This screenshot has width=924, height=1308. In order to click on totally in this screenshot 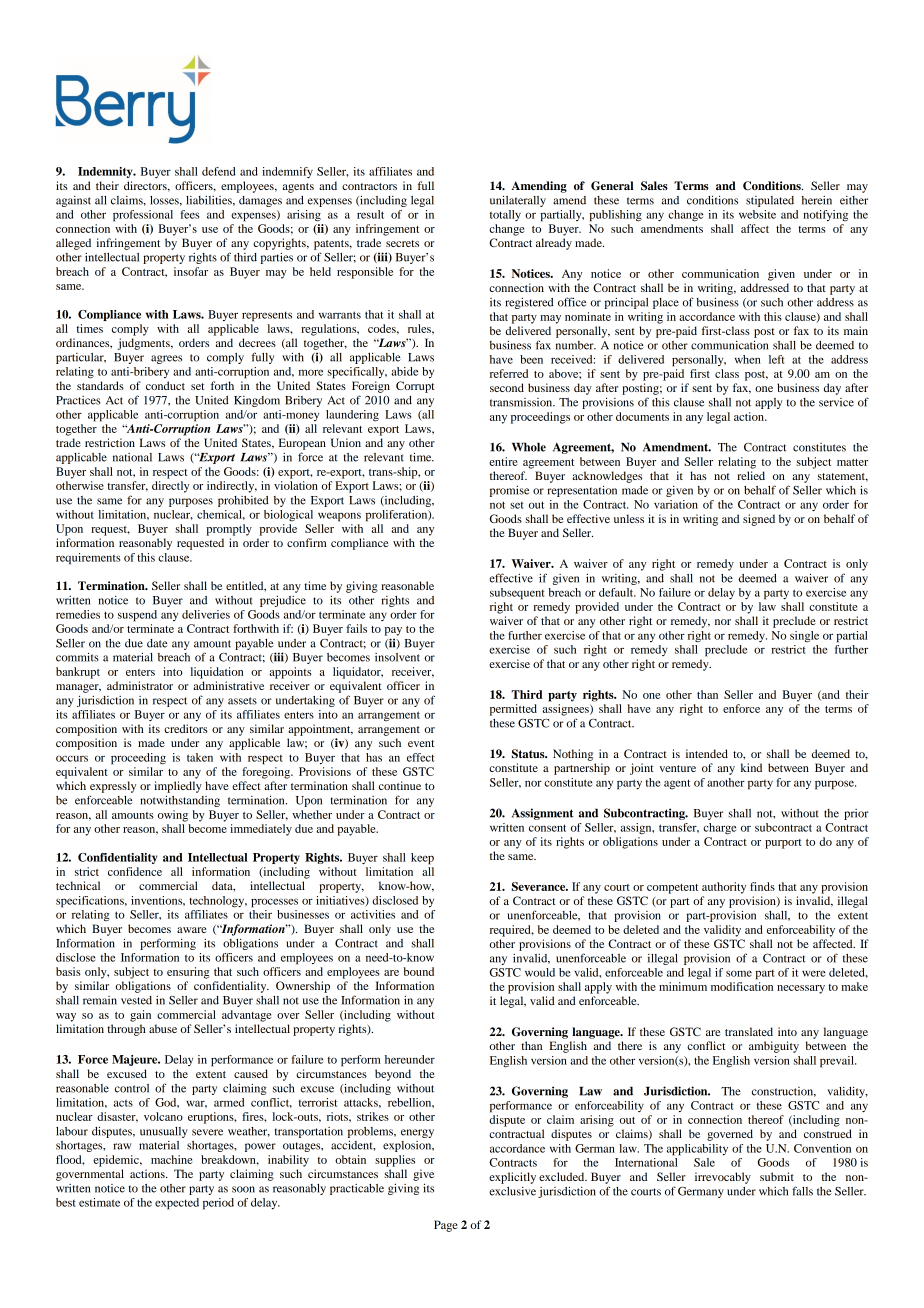, I will do `click(505, 215)`.
